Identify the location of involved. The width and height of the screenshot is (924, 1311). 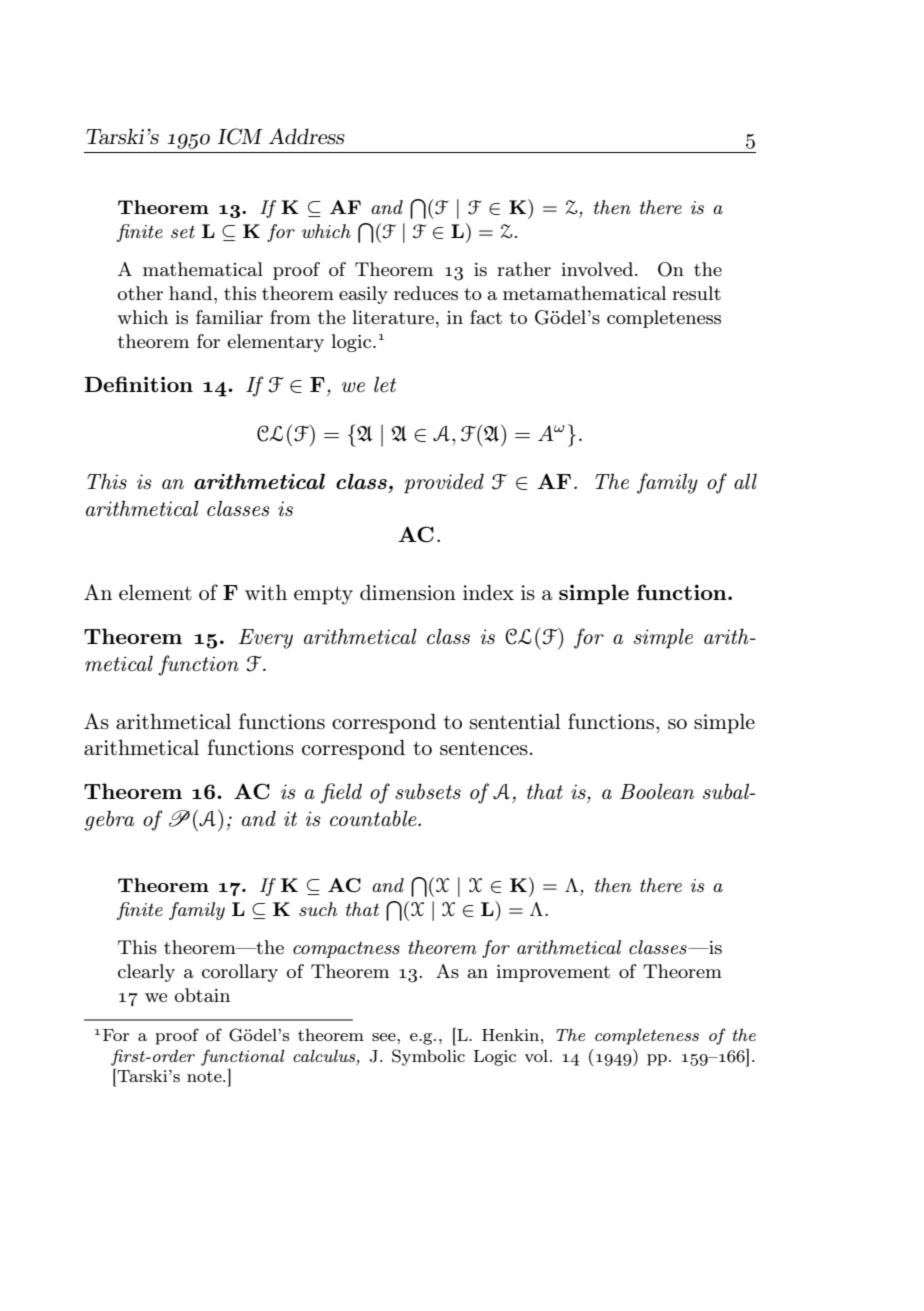
(598, 269).
